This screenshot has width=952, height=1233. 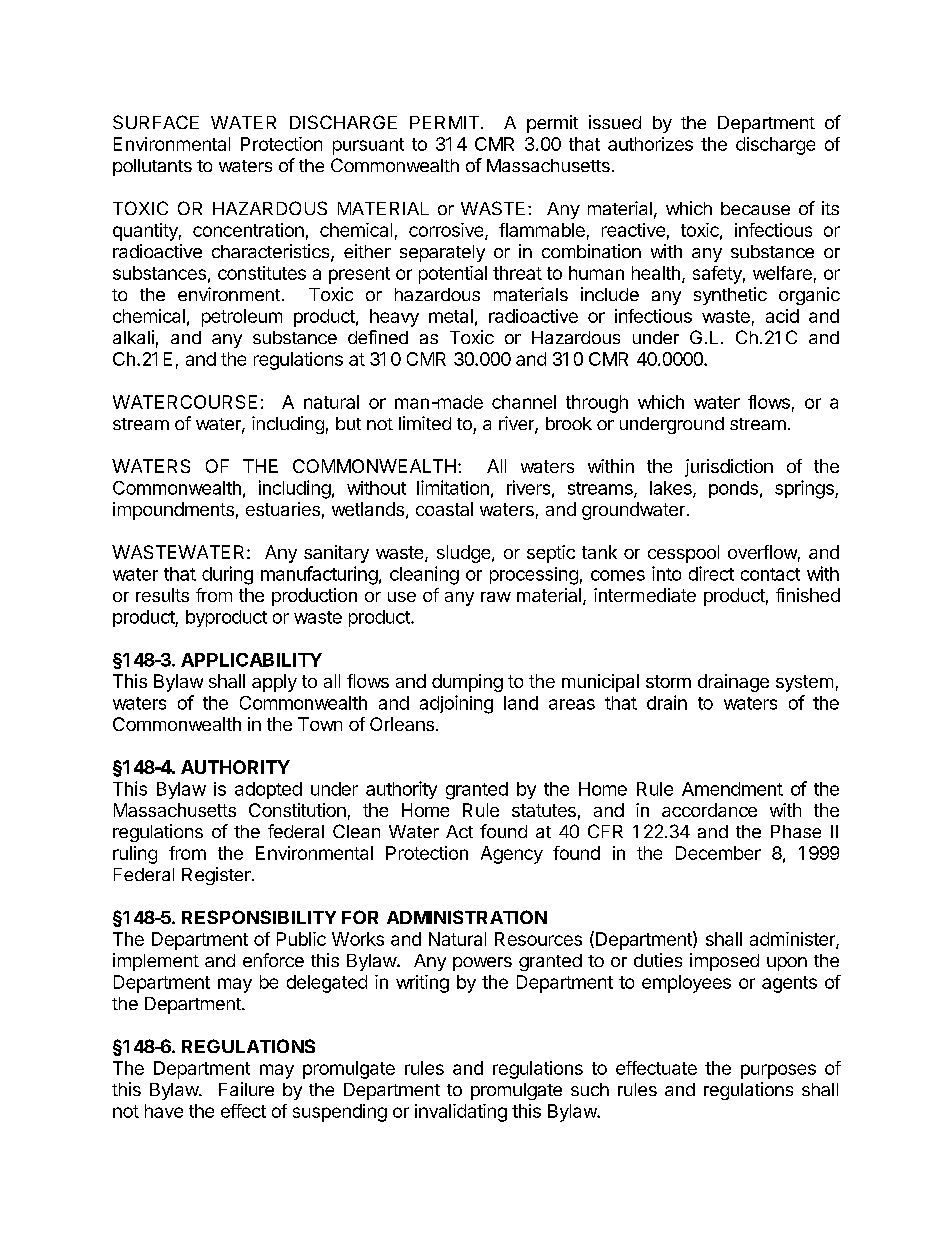 I want to click on Failure, so click(x=246, y=1089).
